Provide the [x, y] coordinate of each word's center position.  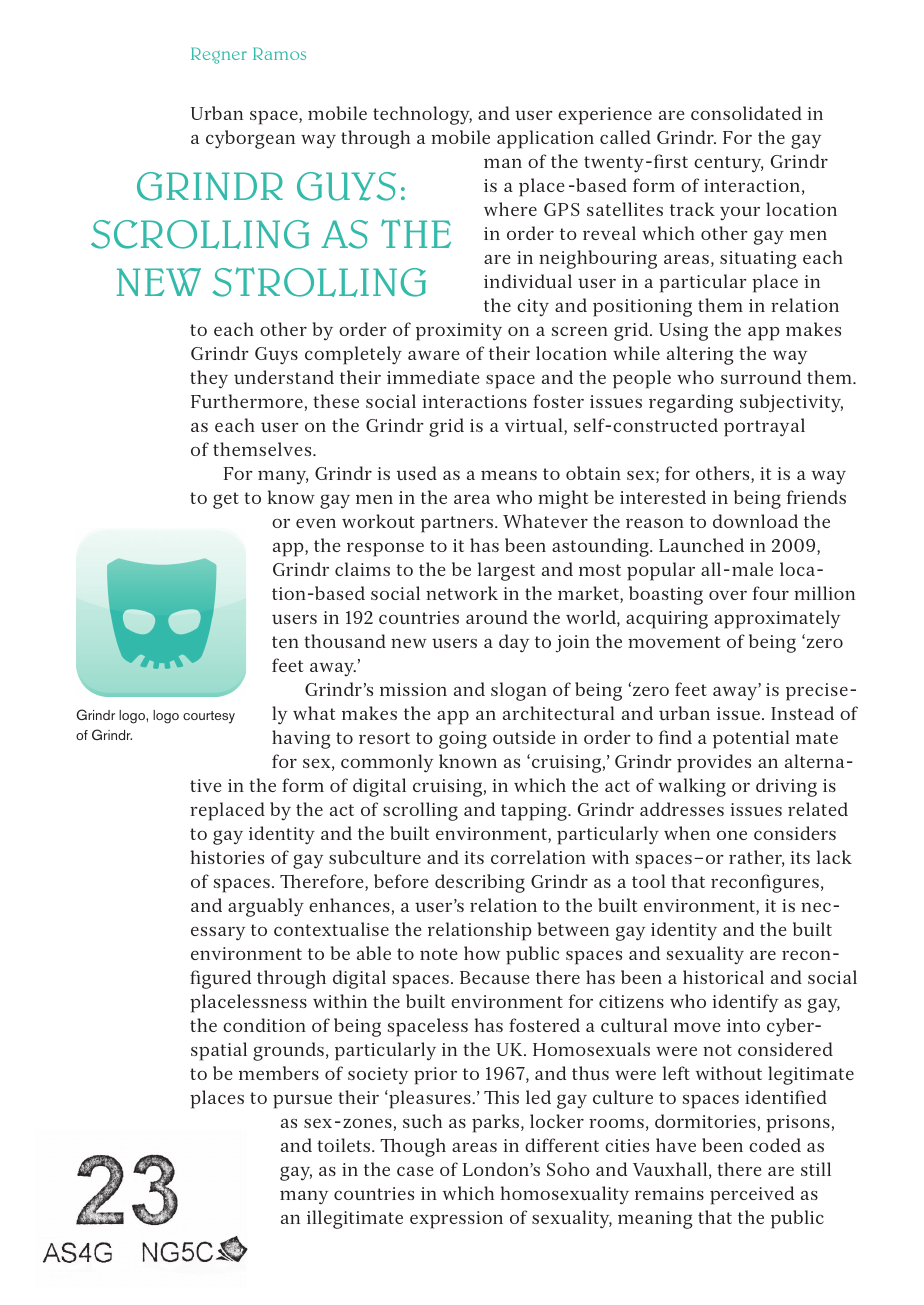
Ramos [279, 53]
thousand [345, 641]
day [514, 643]
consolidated [746, 113]
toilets [345, 1145]
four [771, 593]
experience [605, 116]
